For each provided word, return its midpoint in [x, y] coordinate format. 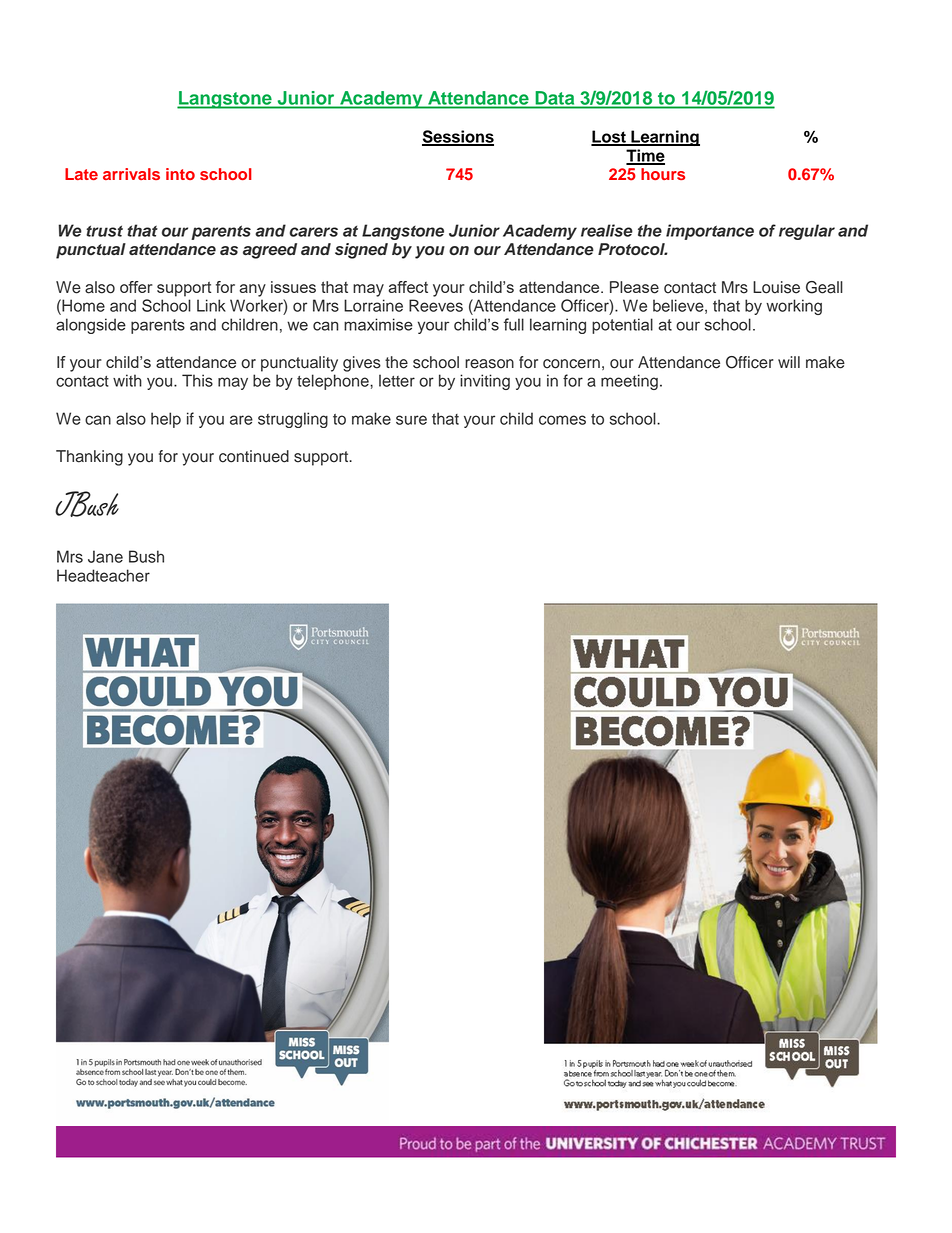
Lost [609, 137]
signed [361, 251]
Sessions [458, 137]
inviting [485, 382]
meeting [629, 382]
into [180, 174]
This [197, 380]
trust [104, 231]
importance [710, 232]
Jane [105, 556]
